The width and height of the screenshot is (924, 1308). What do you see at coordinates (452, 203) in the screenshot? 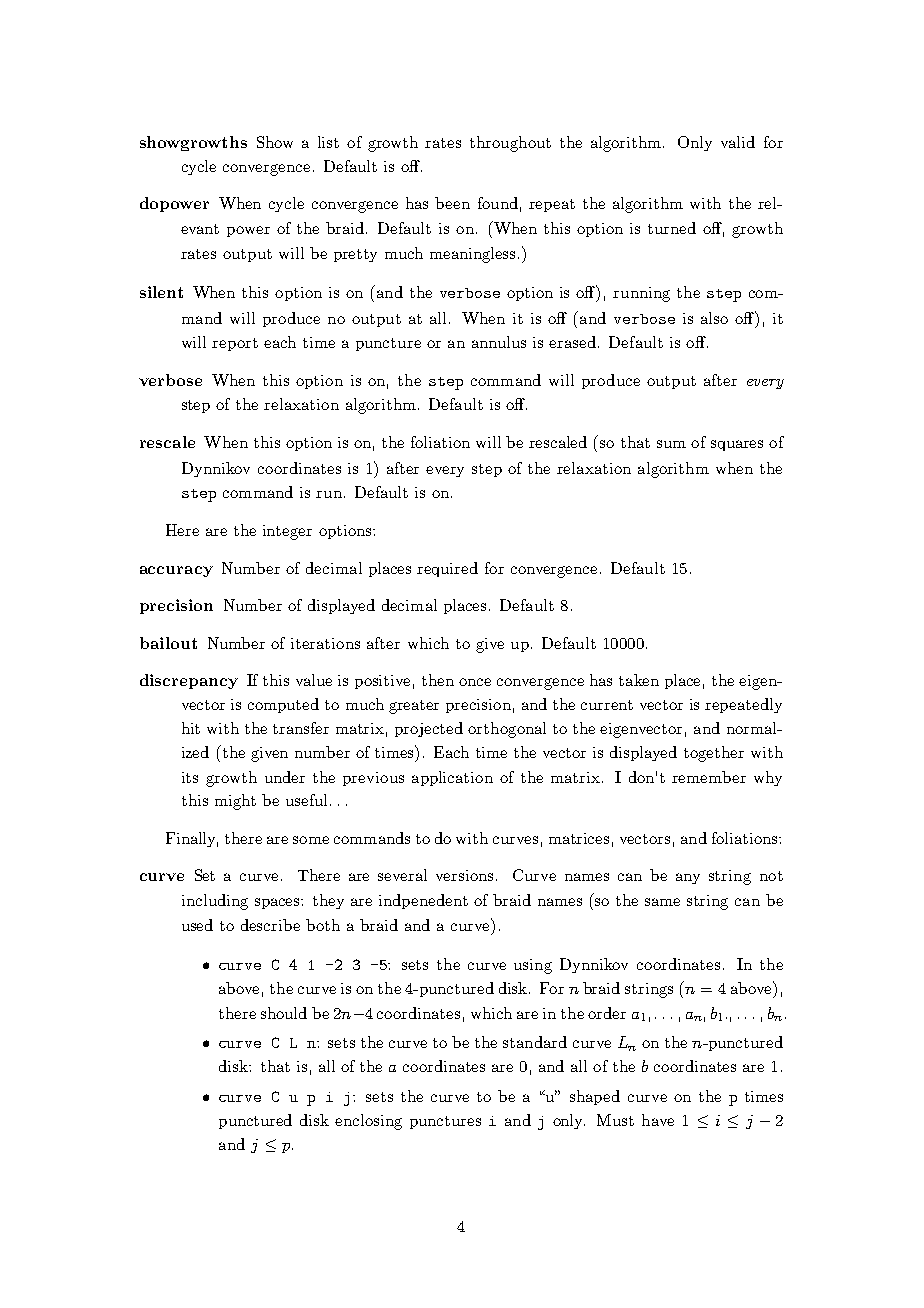
I see `been` at bounding box center [452, 203].
